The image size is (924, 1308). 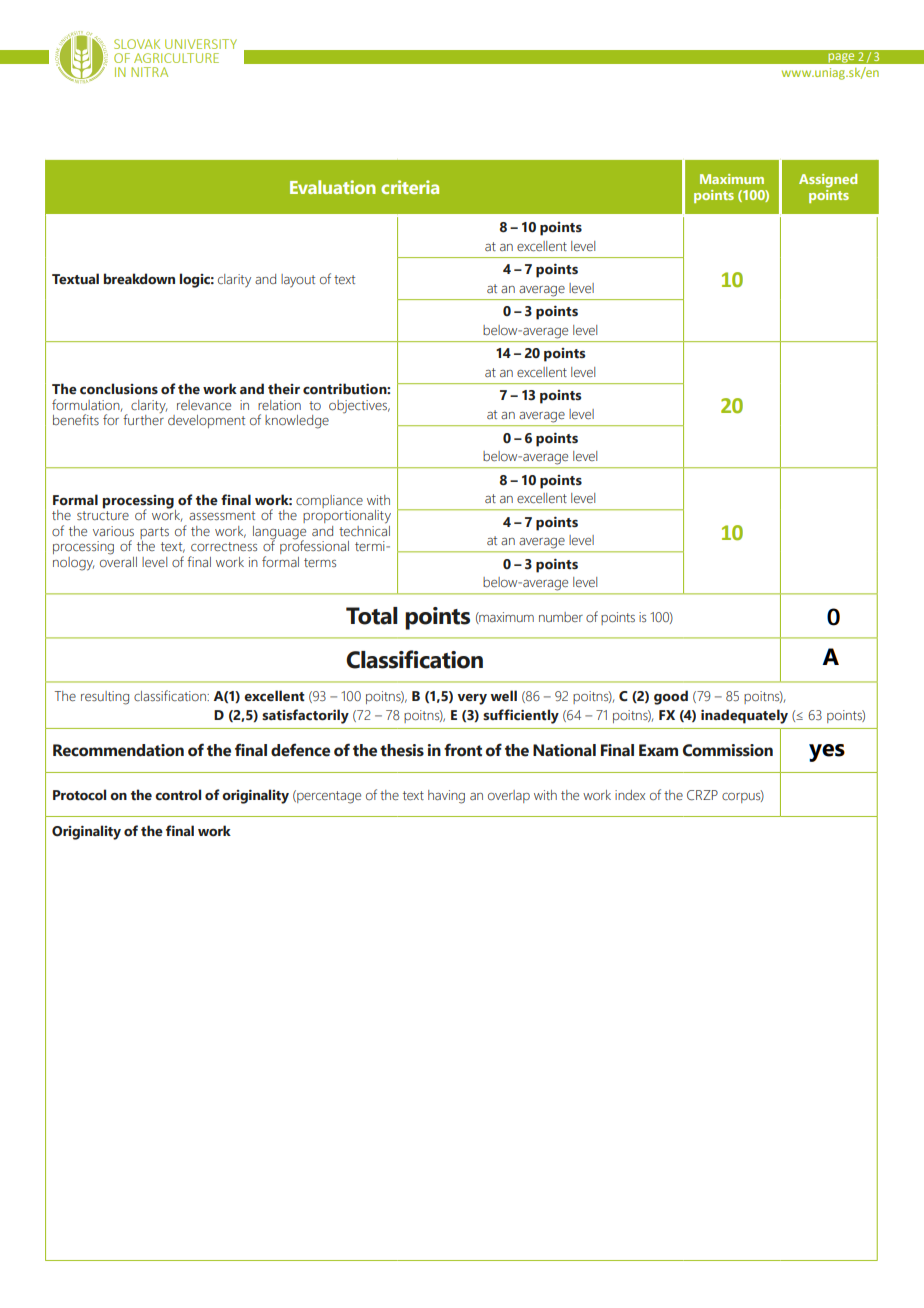 I want to click on technical, so click(x=364, y=530).
